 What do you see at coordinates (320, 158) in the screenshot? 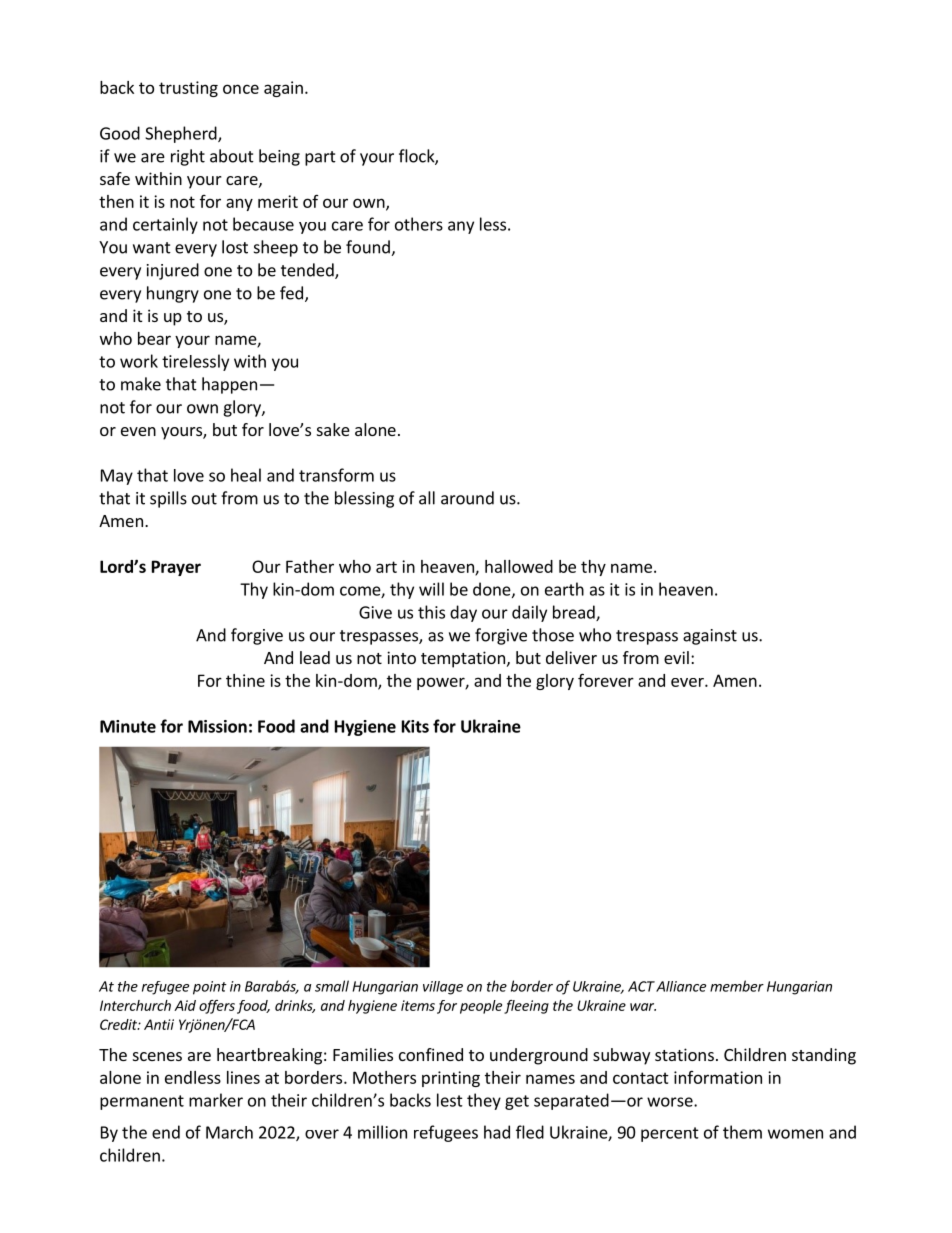
I see `part` at bounding box center [320, 158].
